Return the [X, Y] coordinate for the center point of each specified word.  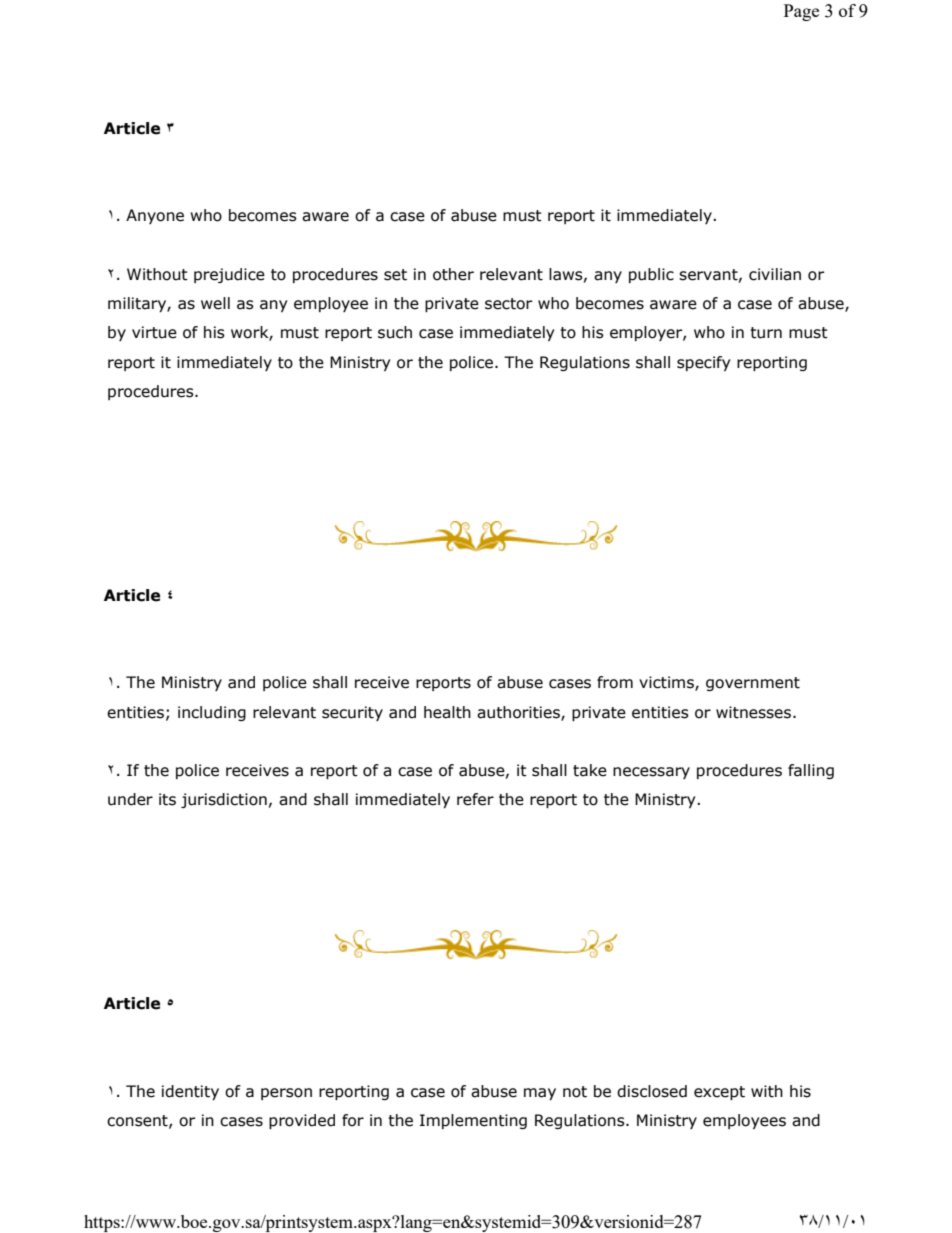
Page [801, 12]
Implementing [473, 1121]
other [453, 274]
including [212, 713]
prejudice [229, 275]
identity [190, 1092]
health [447, 712]
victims [667, 683]
